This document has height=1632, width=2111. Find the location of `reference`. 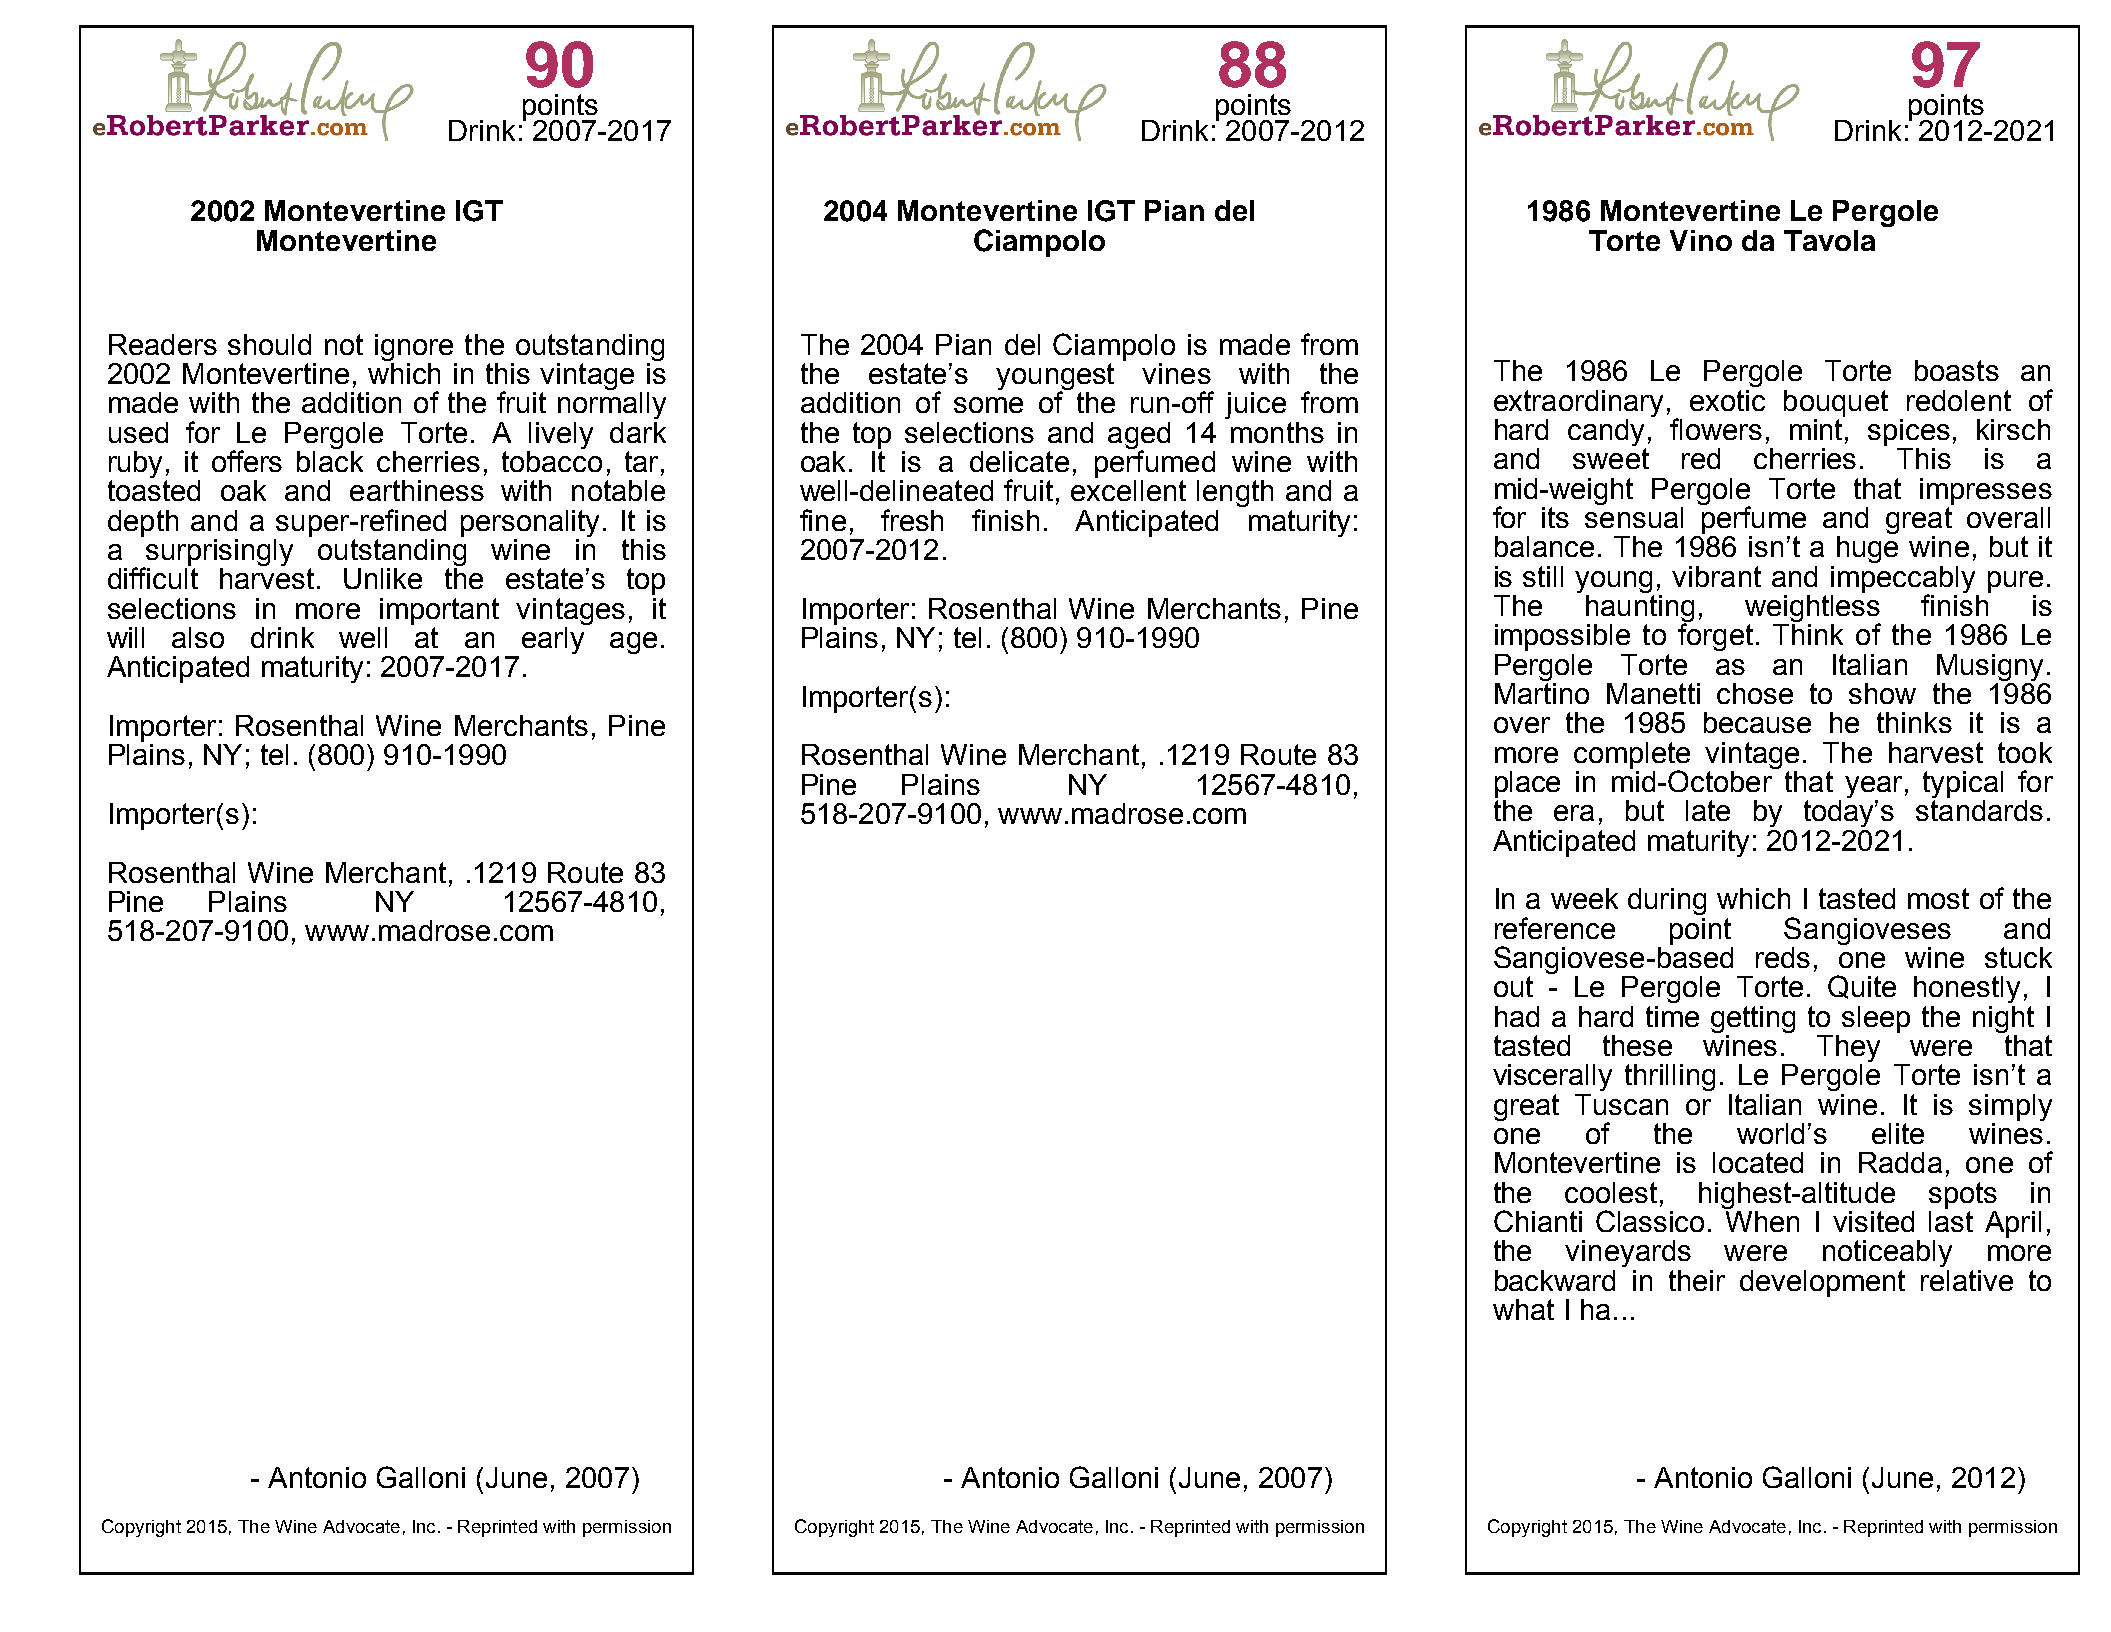

reference is located at coordinates (1555, 928).
